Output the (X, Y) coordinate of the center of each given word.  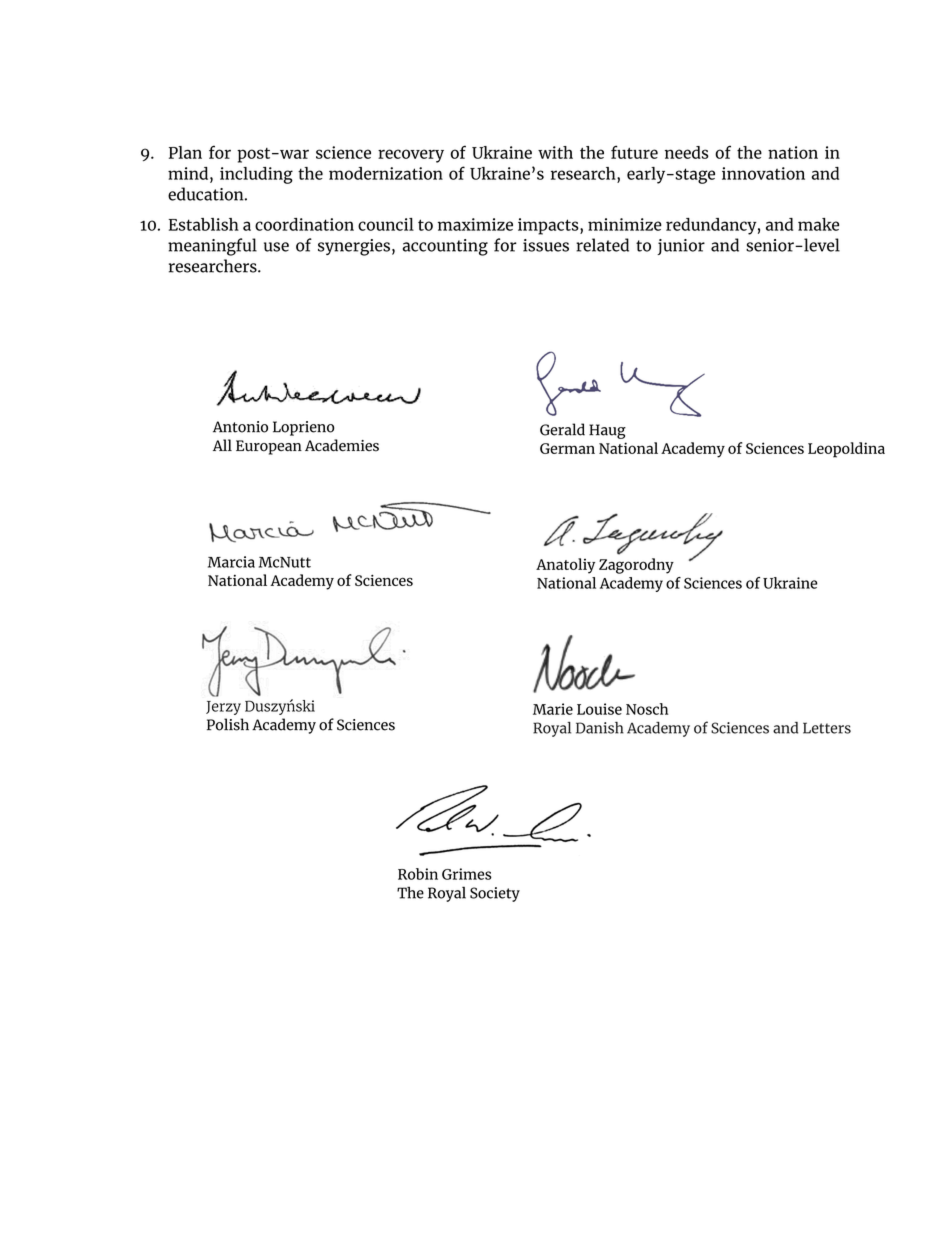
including (256, 175)
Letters (827, 728)
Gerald (562, 429)
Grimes (467, 874)
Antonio (240, 427)
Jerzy (223, 708)
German (567, 448)
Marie (553, 709)
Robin (418, 874)
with (555, 152)
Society (495, 894)
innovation (763, 173)
